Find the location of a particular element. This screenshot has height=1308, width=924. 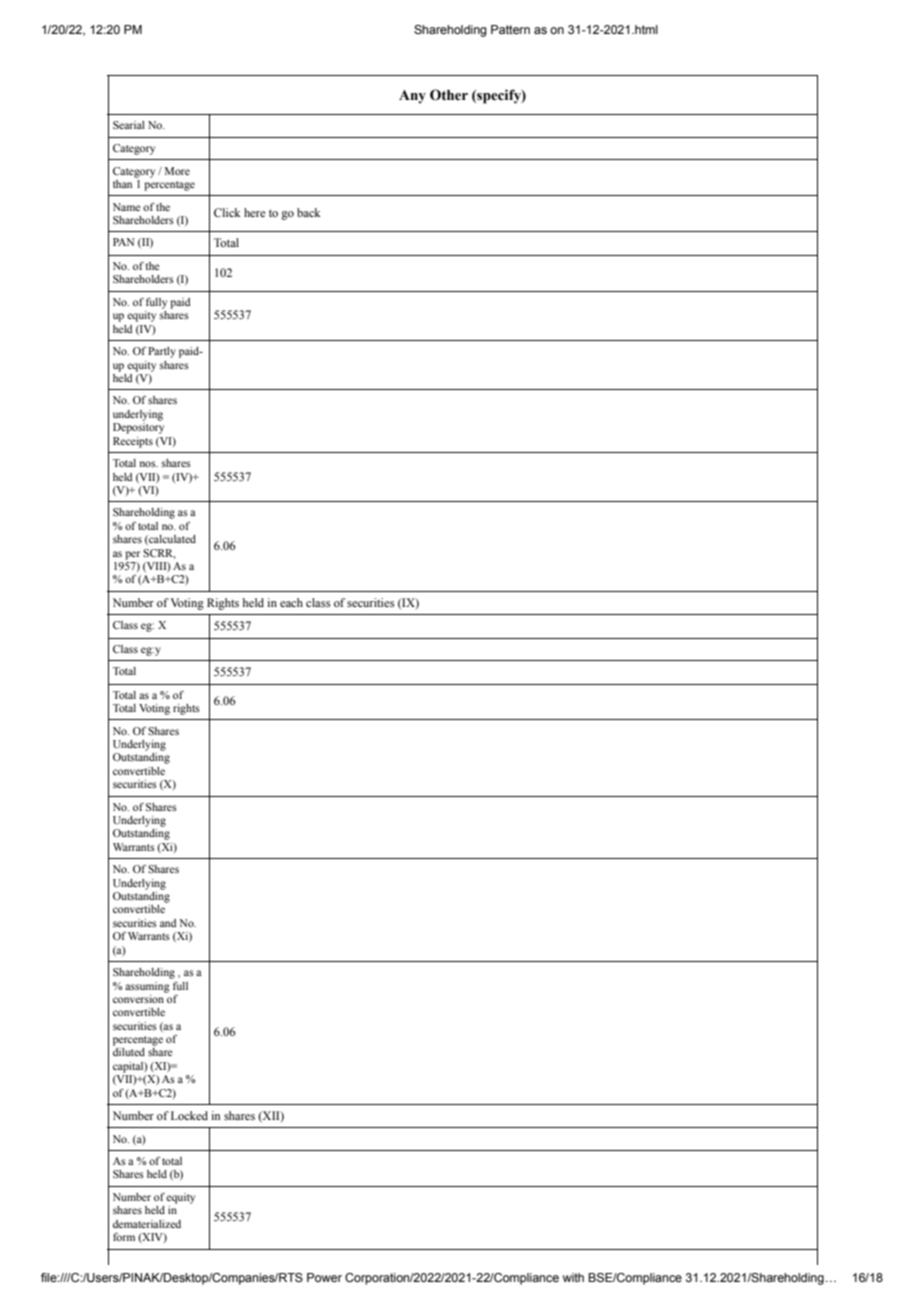

Other is located at coordinates (449, 95).
